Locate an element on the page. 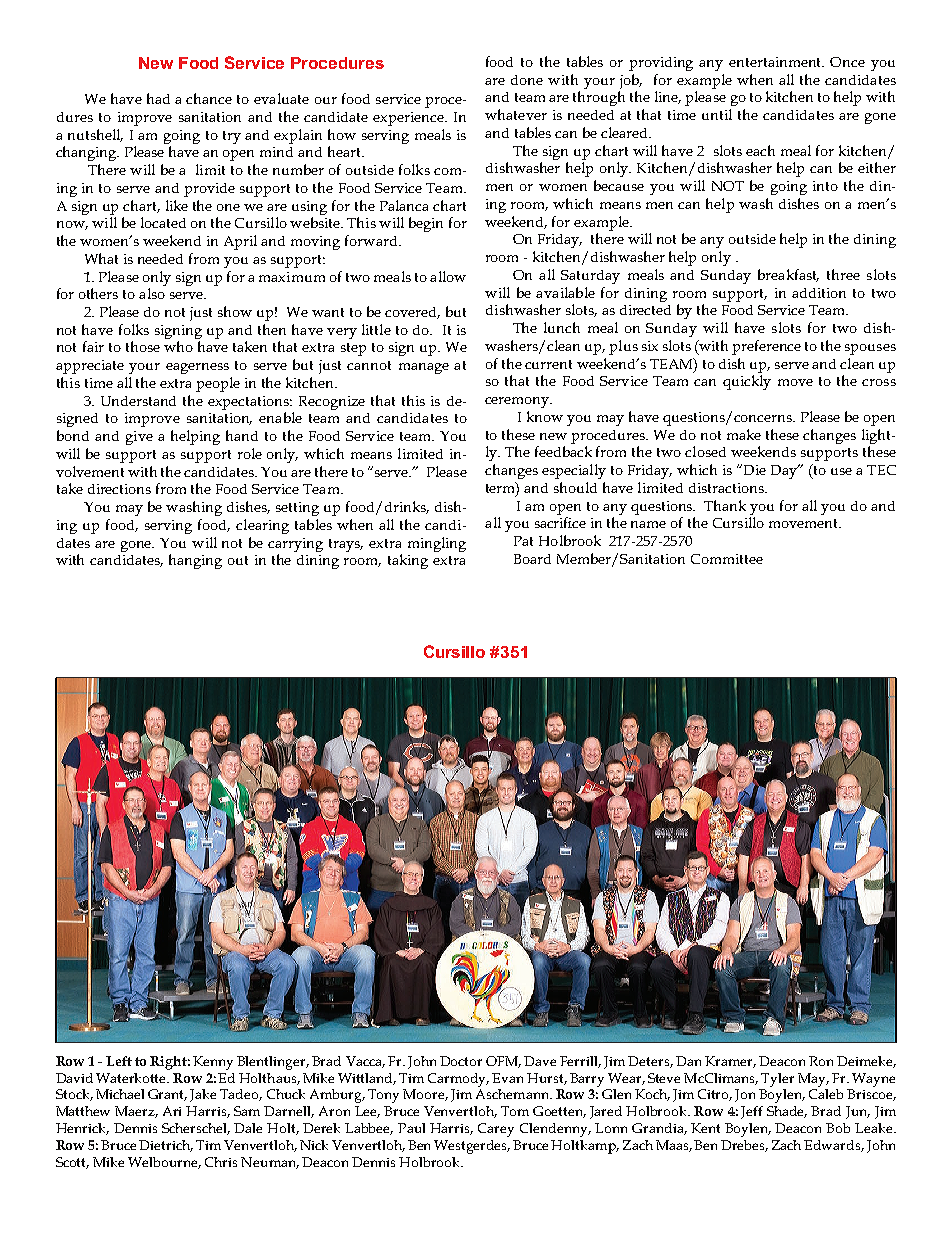 The width and height of the image is (952, 1233). entertainment is located at coordinates (776, 62).
